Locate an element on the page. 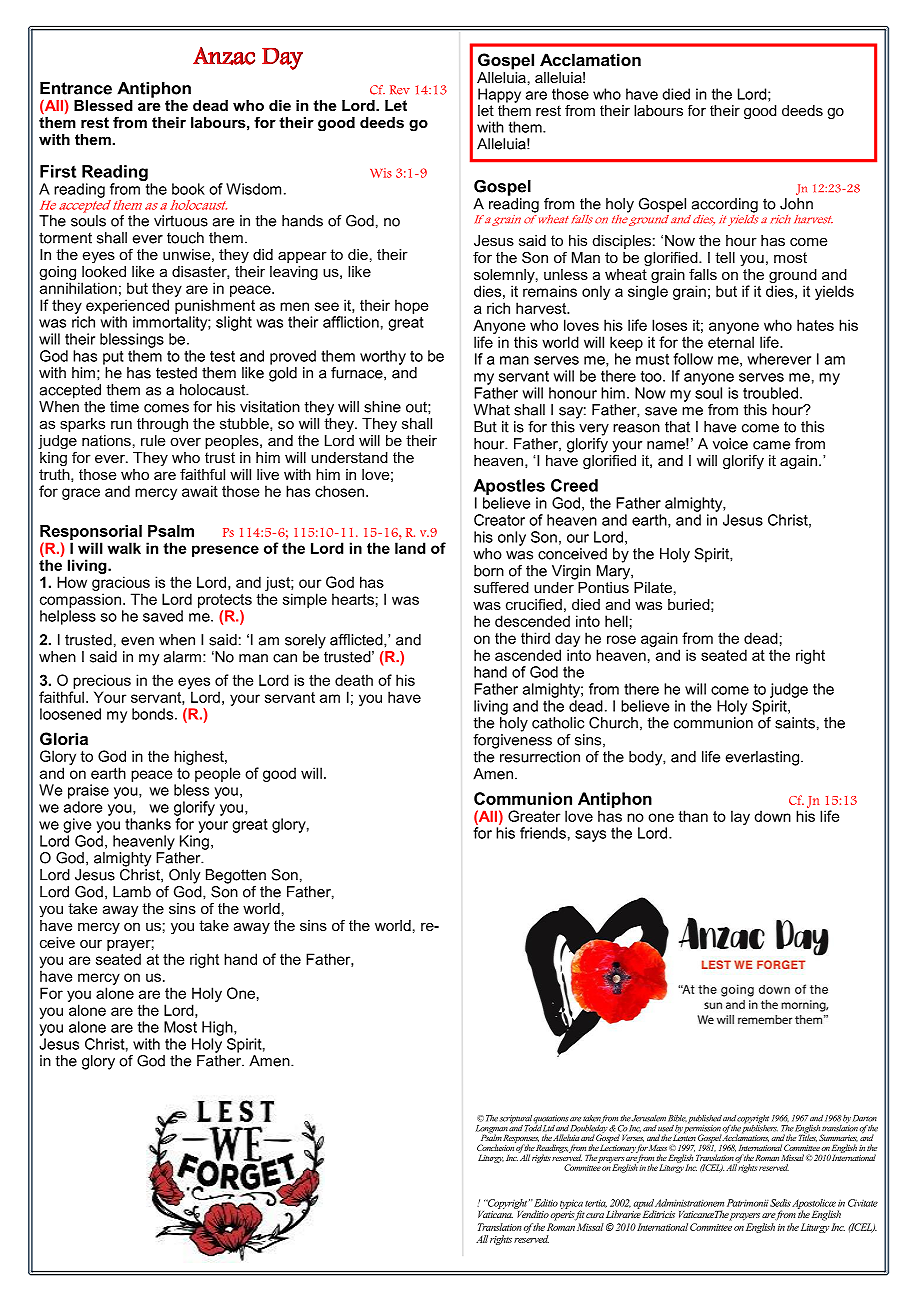  saints is located at coordinates (795, 723).
